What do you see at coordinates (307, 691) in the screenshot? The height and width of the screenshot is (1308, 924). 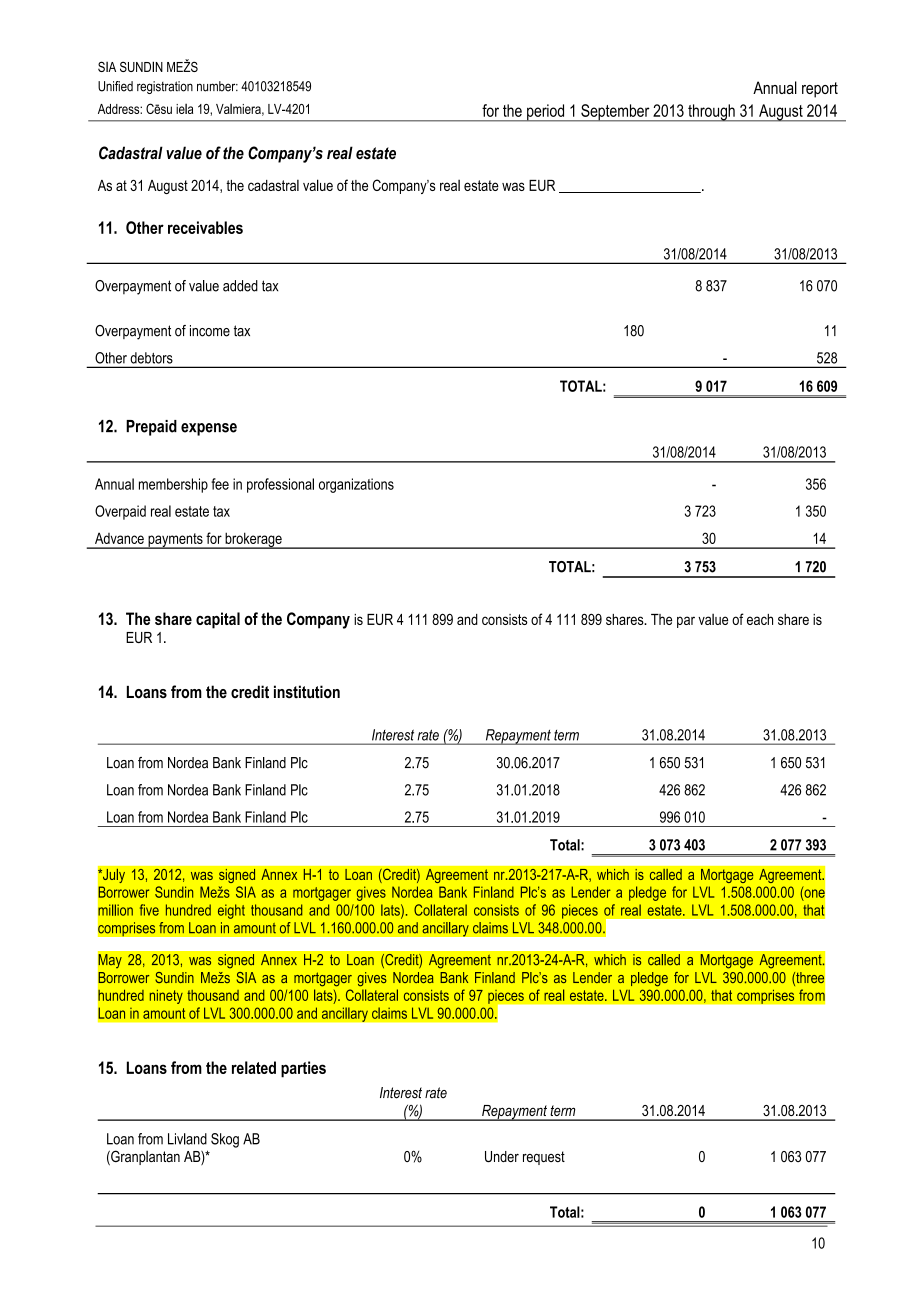 I see `institution` at bounding box center [307, 691].
